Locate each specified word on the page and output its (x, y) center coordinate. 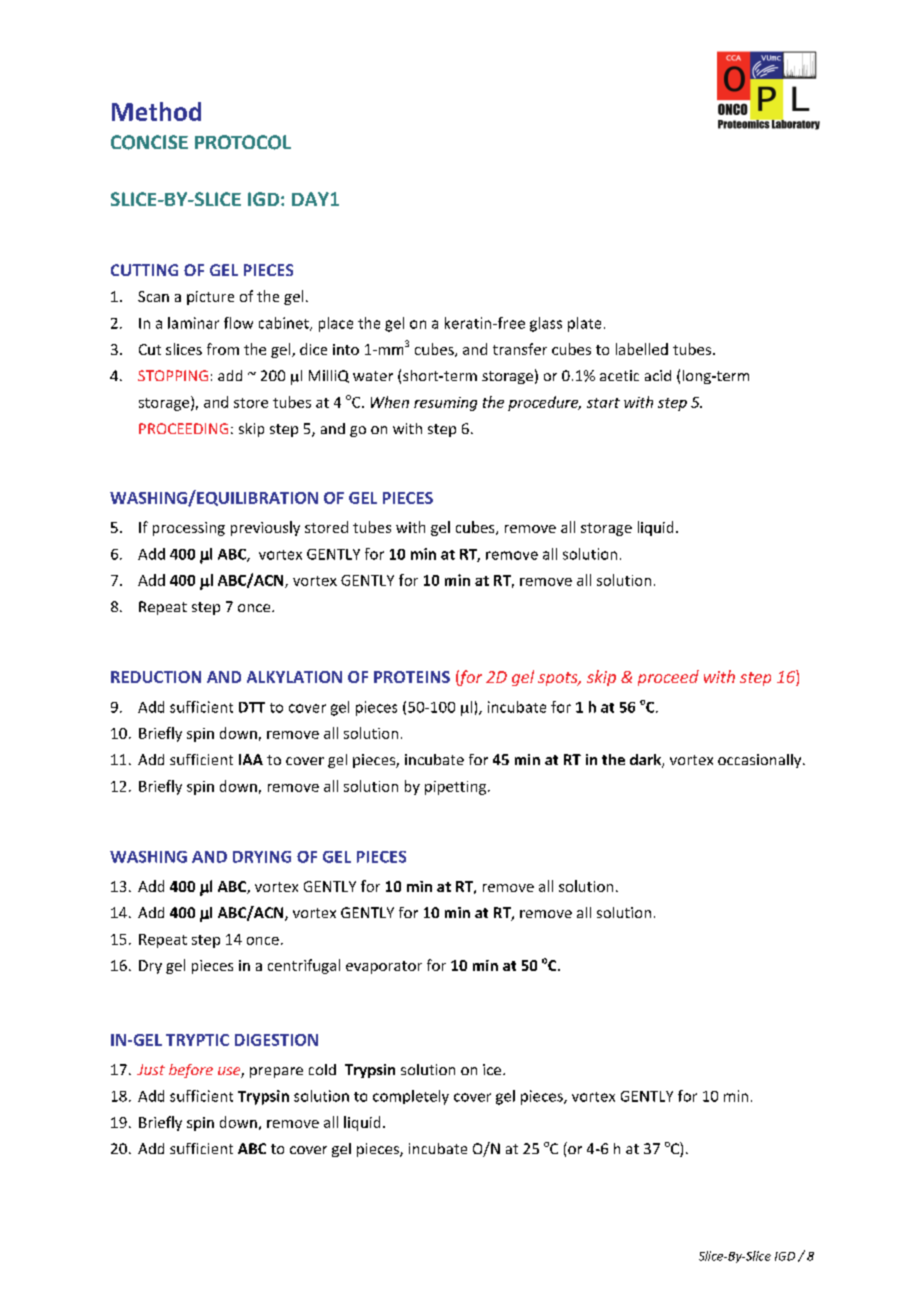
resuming (445, 404)
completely (411, 1097)
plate (584, 324)
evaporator (384, 967)
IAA (251, 759)
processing (189, 529)
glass (546, 324)
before (191, 1071)
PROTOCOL (243, 142)
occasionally (761, 761)
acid (658, 375)
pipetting (455, 788)
